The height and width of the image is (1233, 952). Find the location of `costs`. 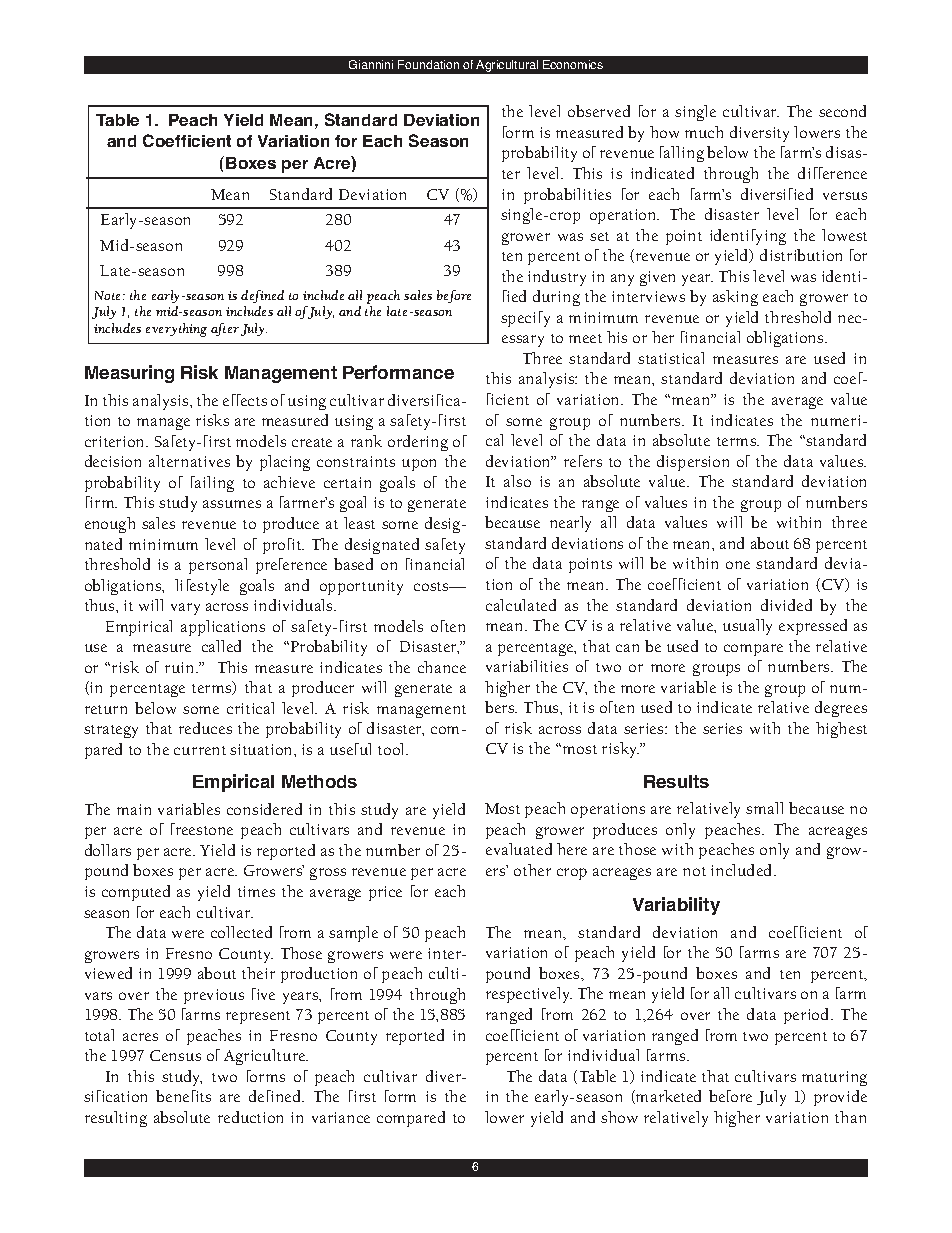

costs is located at coordinates (432, 586).
